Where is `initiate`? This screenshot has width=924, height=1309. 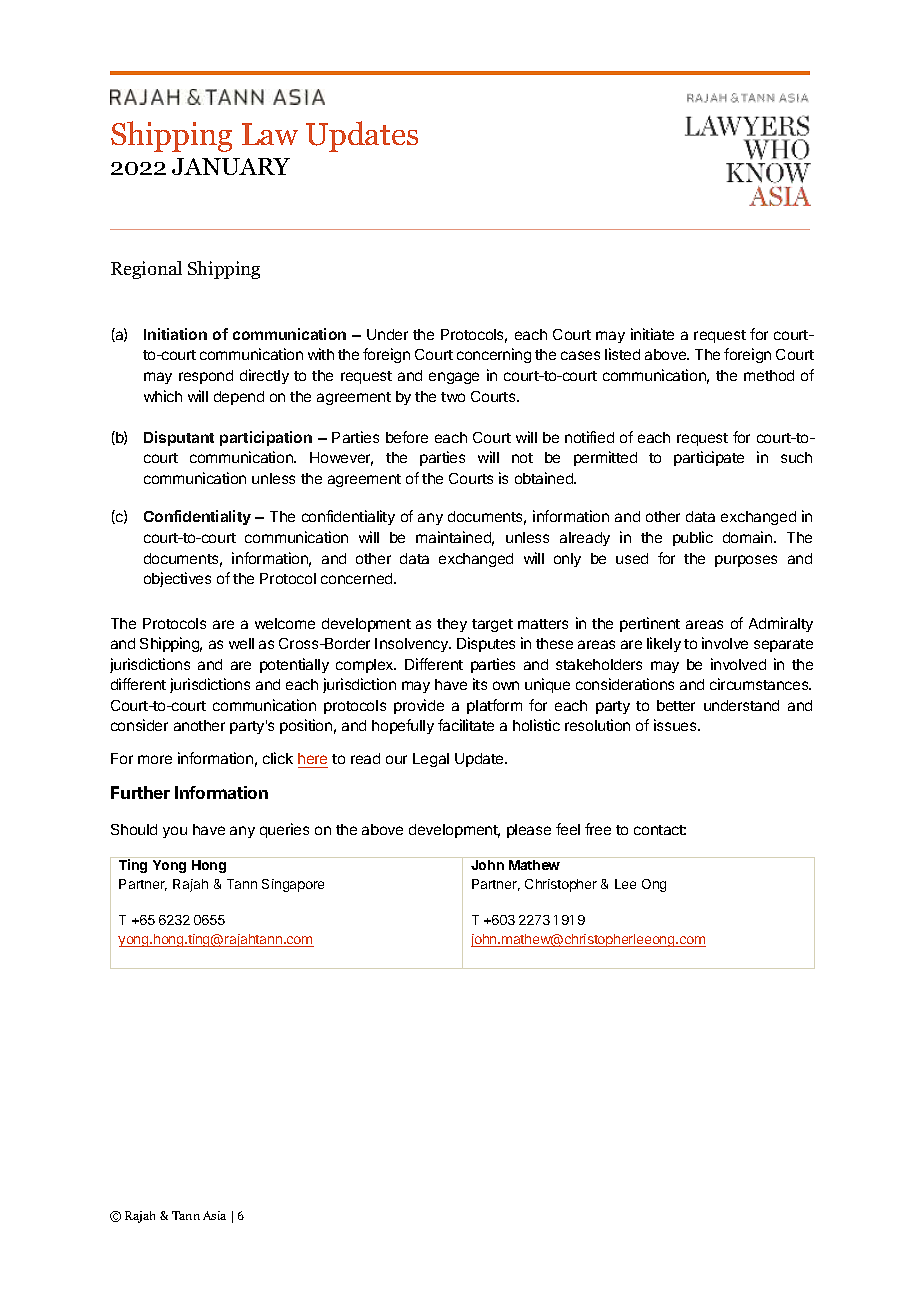
initiate is located at coordinates (652, 334).
